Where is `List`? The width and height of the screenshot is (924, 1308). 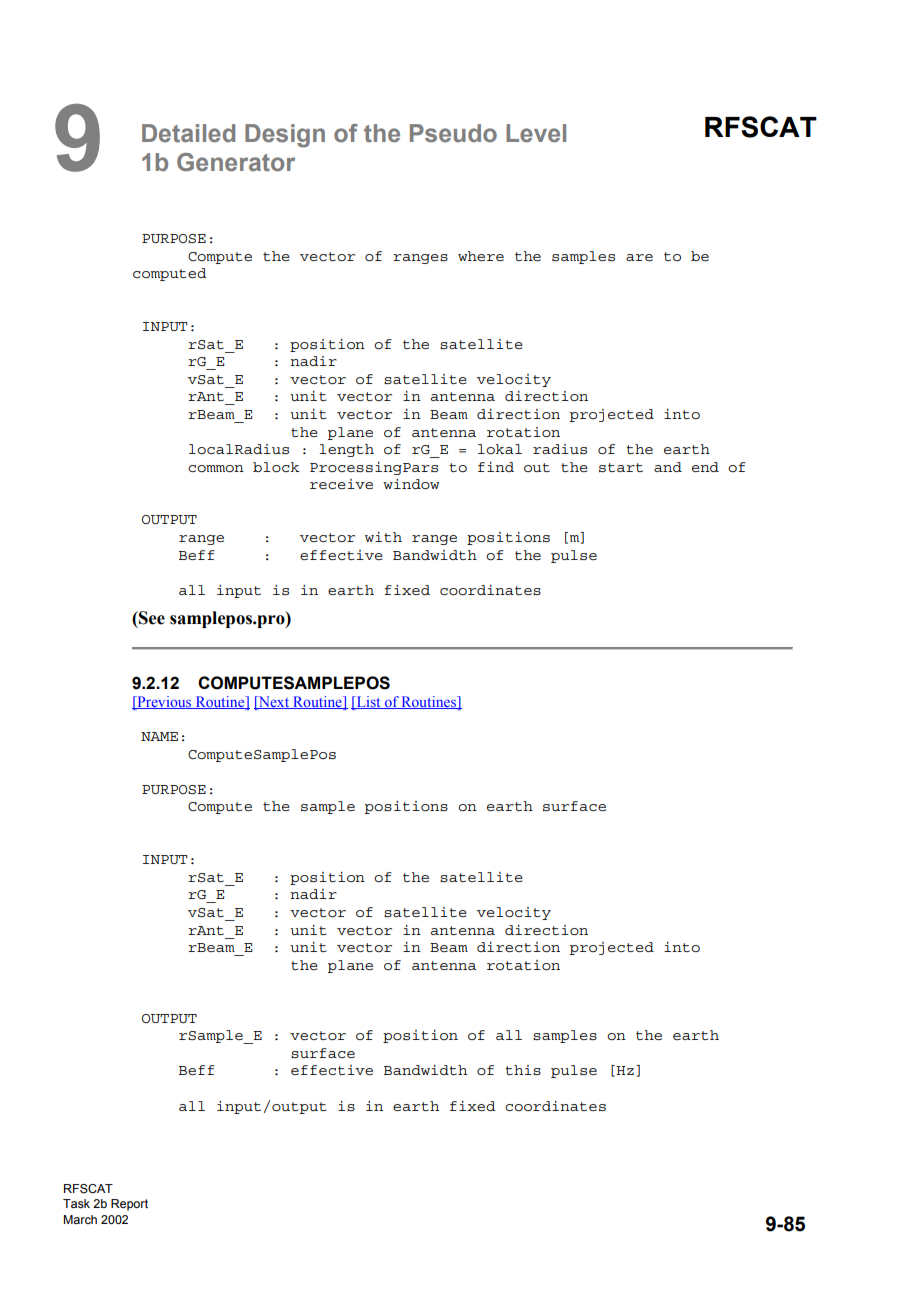 List is located at coordinates (368, 702).
